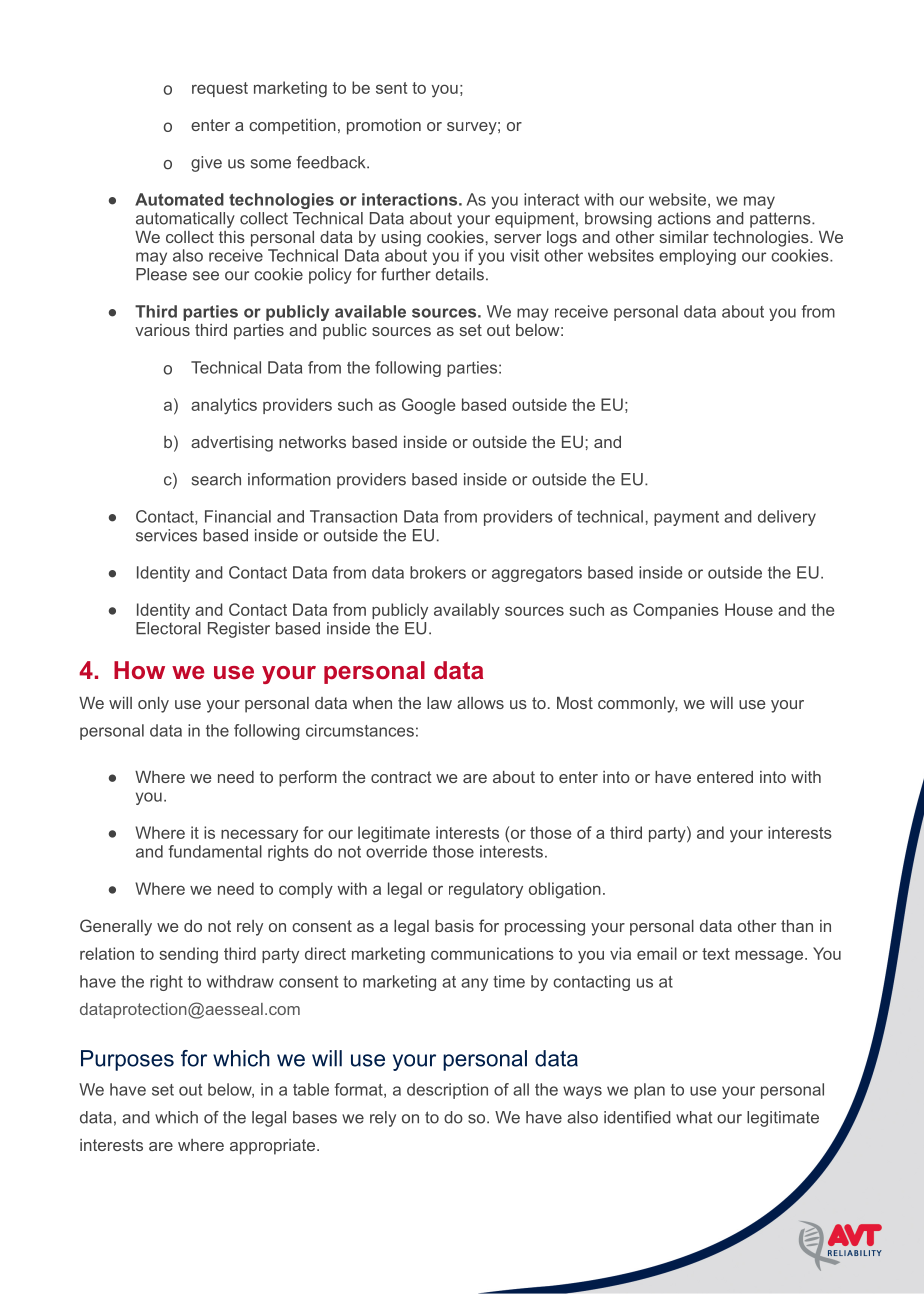  What do you see at coordinates (749, 609) in the image?
I see `House` at bounding box center [749, 609].
